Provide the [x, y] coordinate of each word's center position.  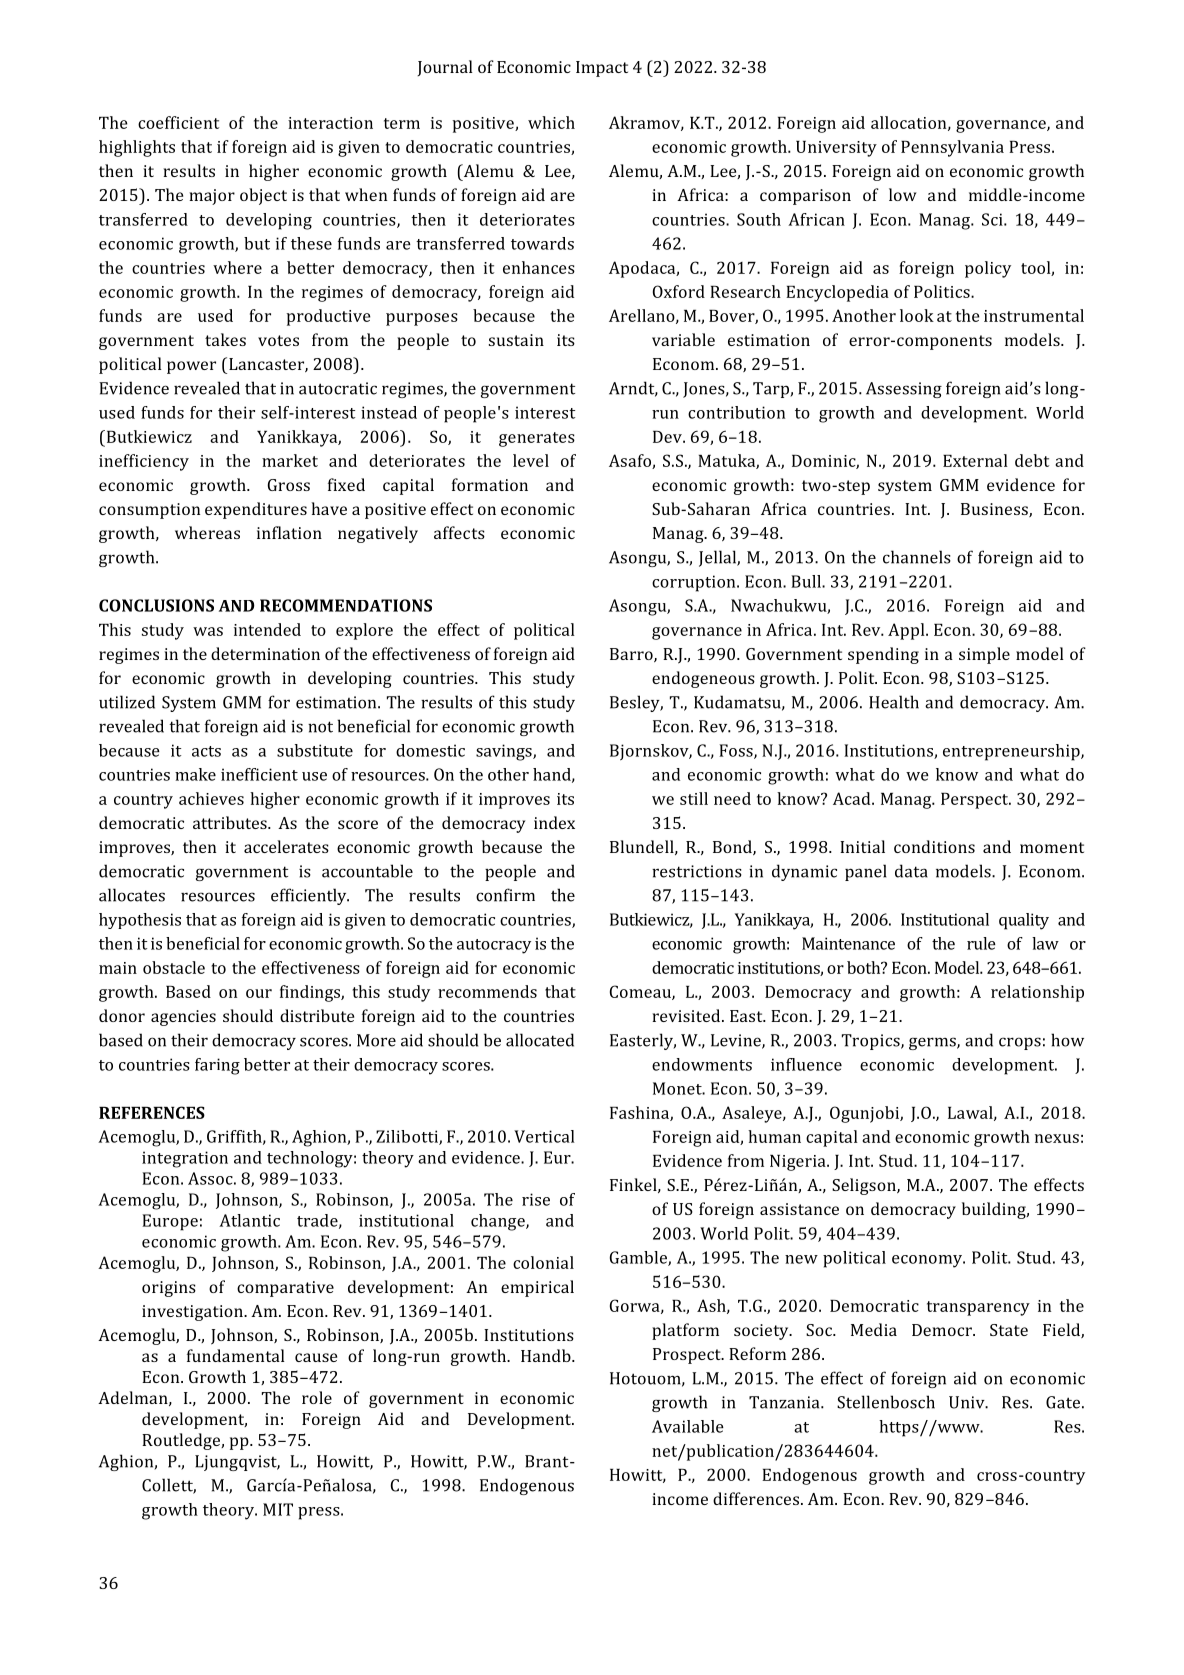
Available [688, 1426]
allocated [540, 1040]
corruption [695, 583]
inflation [289, 532]
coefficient [178, 122]
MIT [278, 1509]
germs [933, 1043]
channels [917, 557]
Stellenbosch [886, 1402]
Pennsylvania [952, 148]
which [551, 122]
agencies [183, 1018]
